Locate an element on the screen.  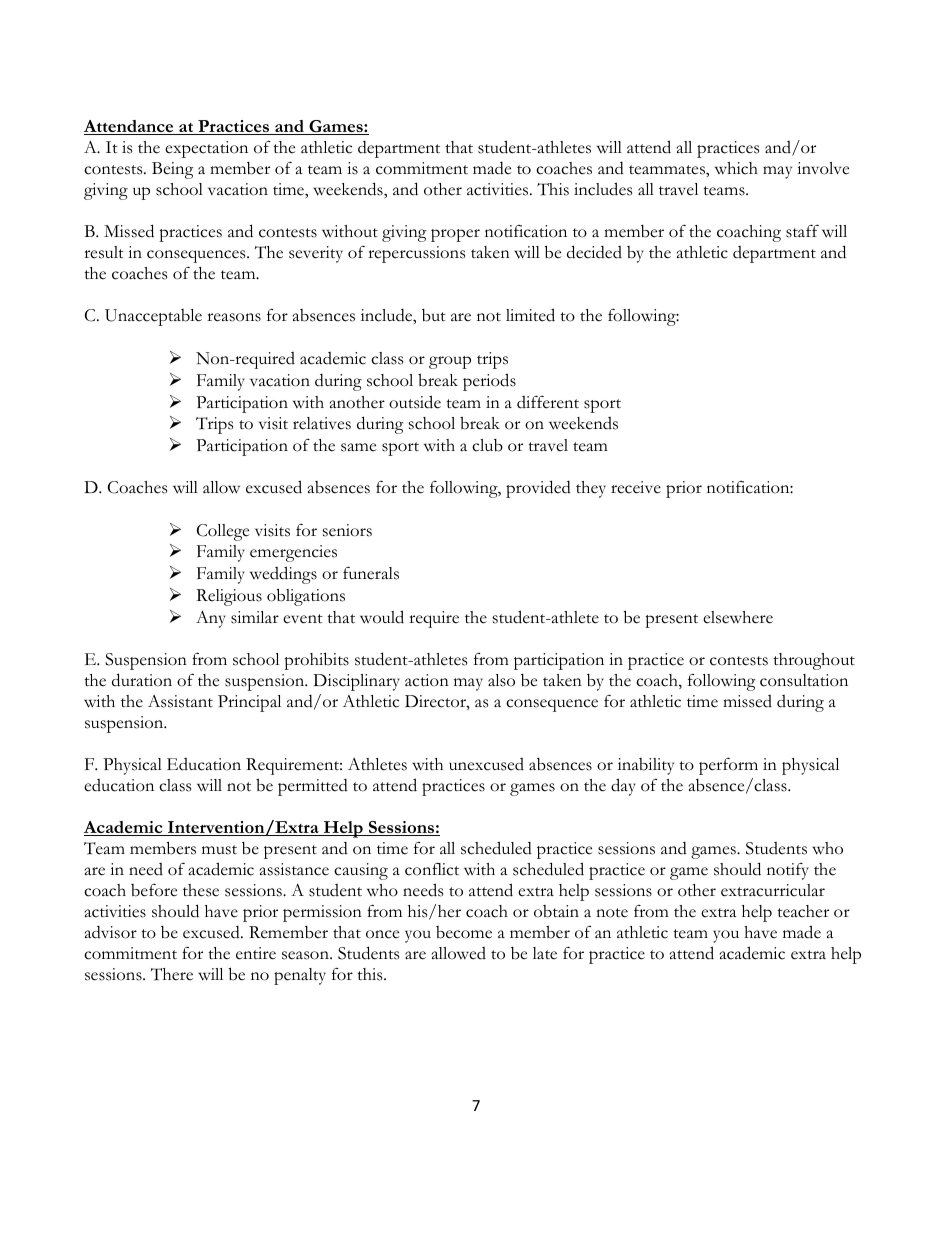
funerals is located at coordinates (371, 573).
